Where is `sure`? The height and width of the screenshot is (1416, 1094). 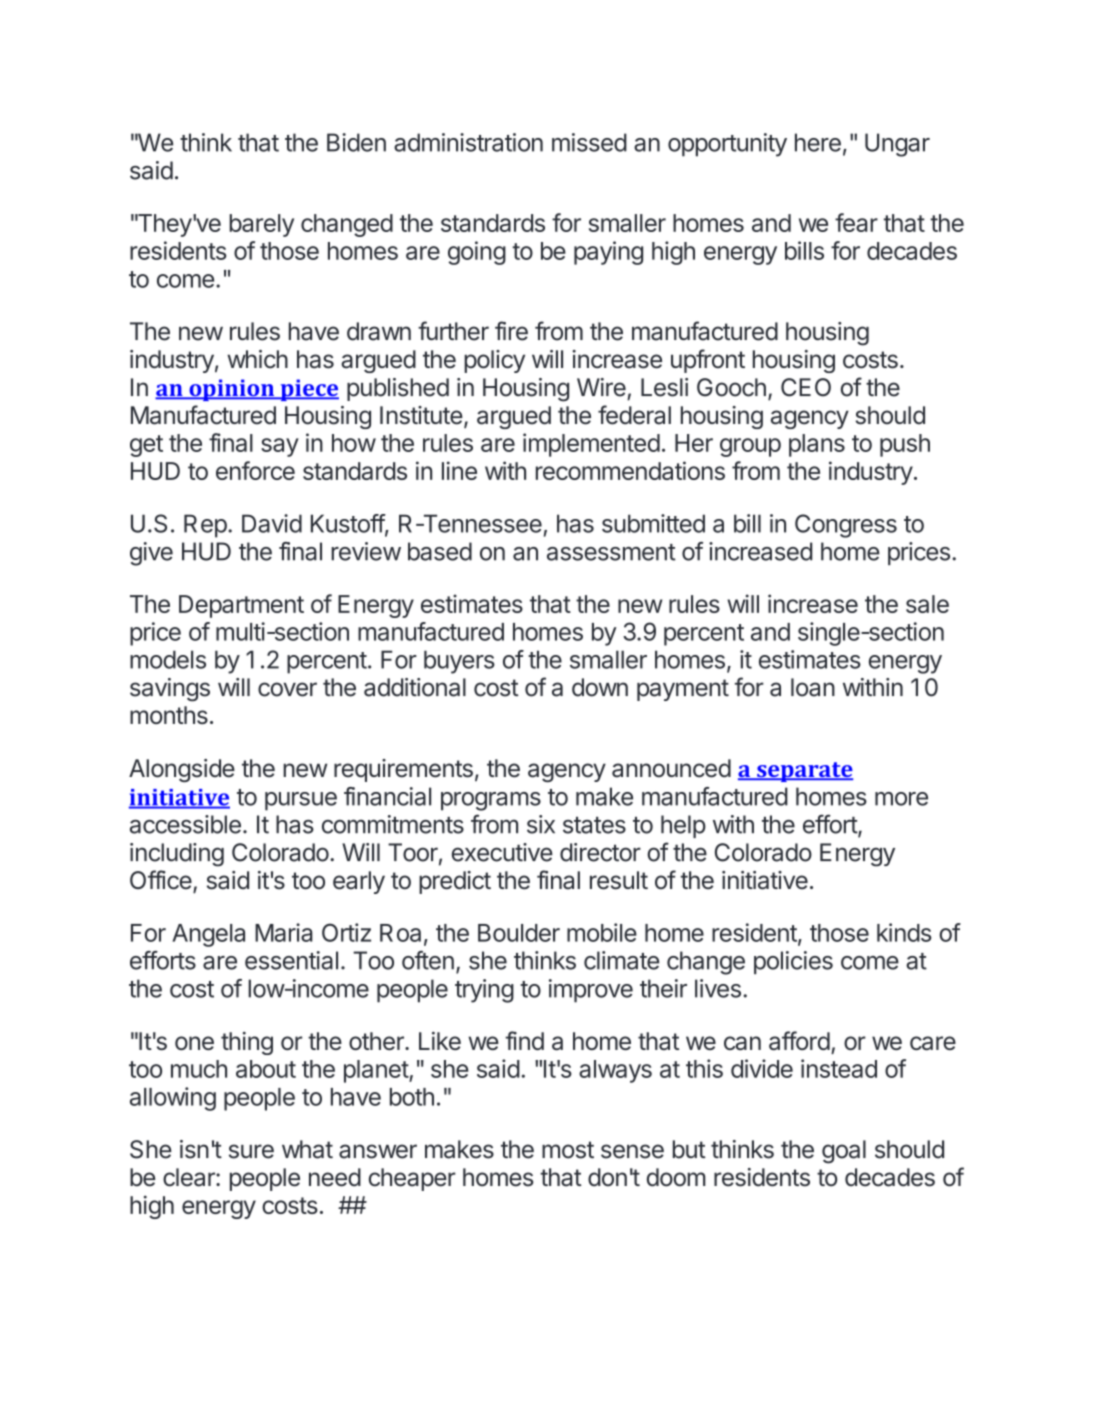
sure is located at coordinates (251, 1151).
